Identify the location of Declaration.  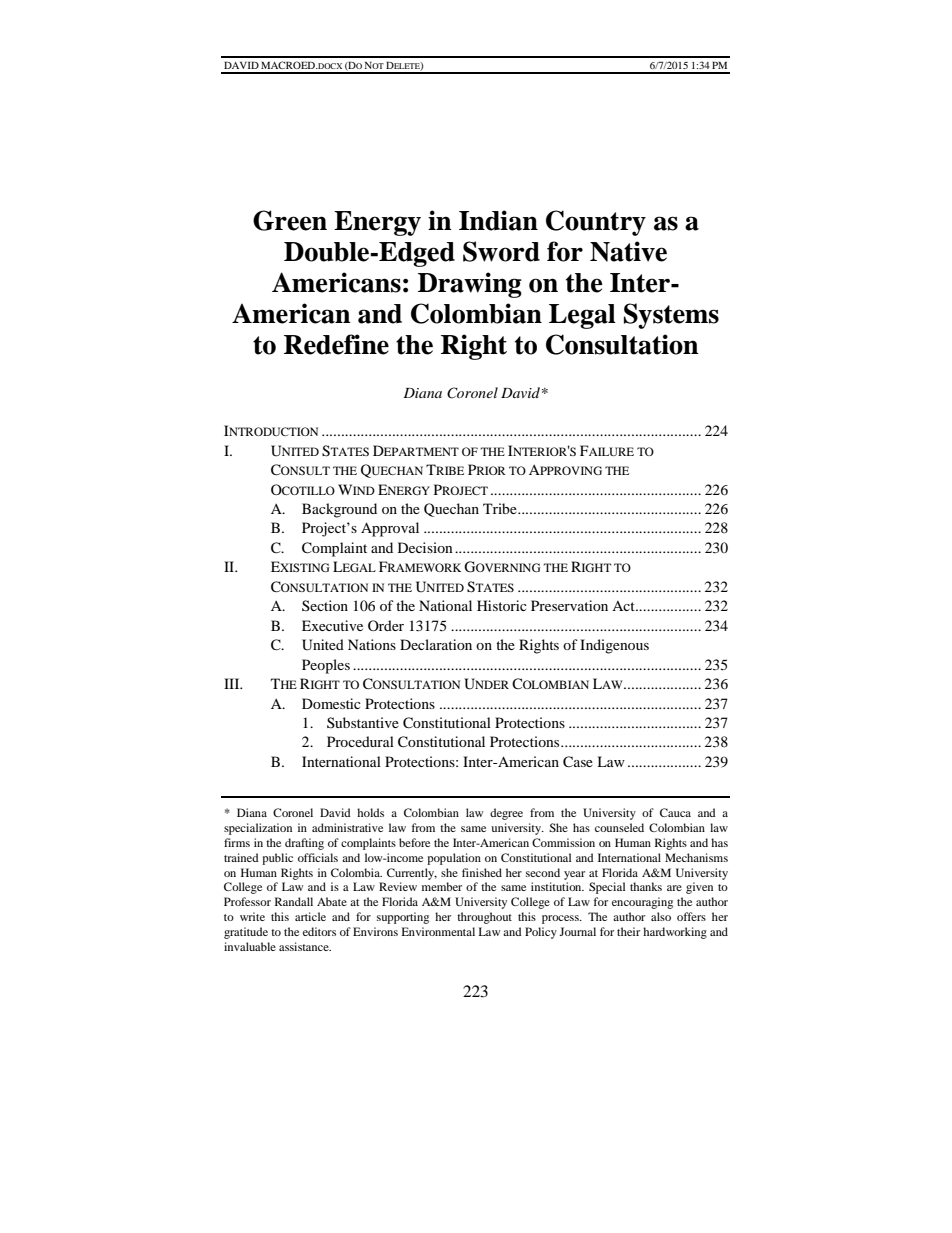
(436, 644).
